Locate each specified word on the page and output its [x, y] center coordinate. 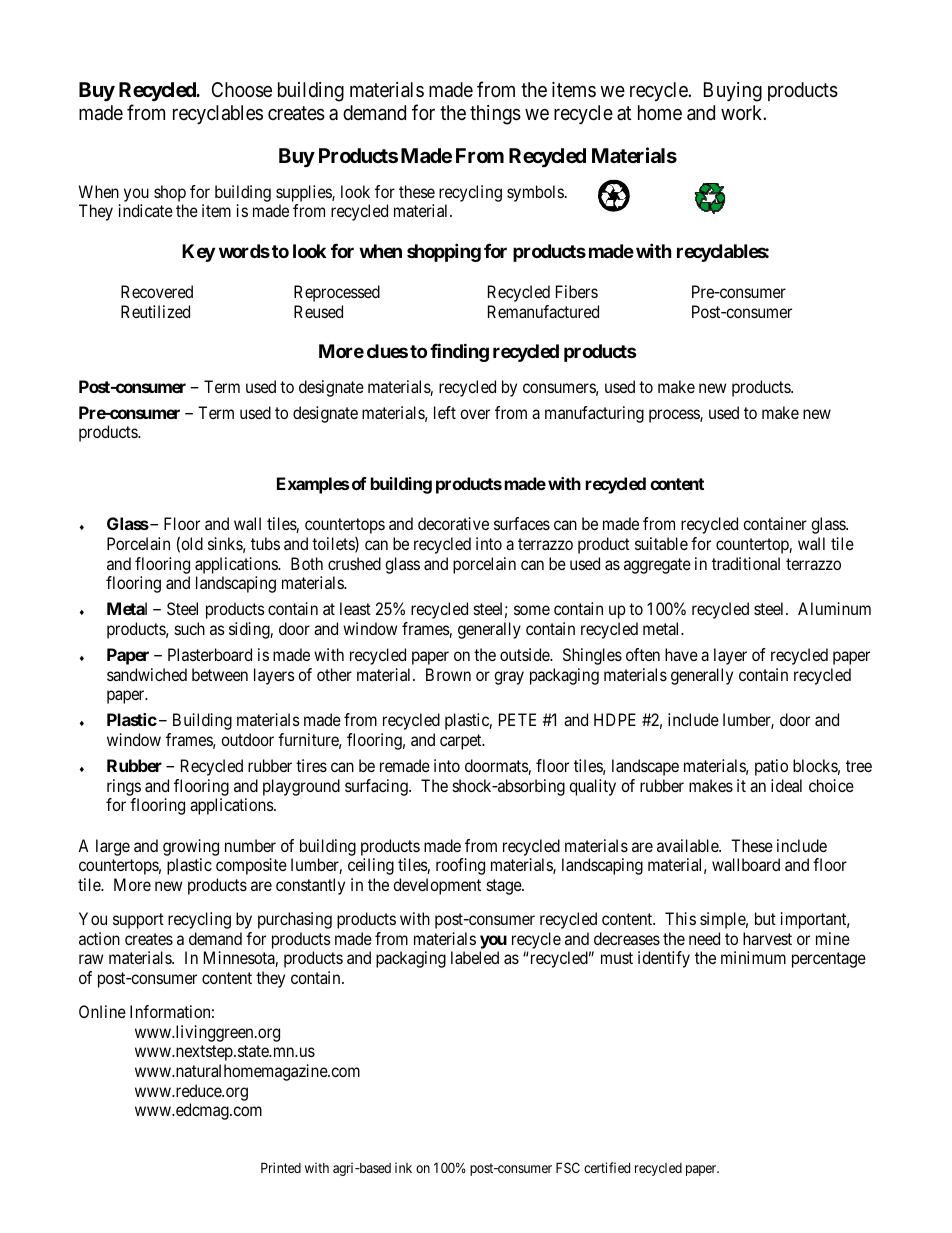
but [765, 918]
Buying [733, 92]
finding [459, 353]
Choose [242, 90]
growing [191, 847]
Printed [281, 1167]
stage [505, 887]
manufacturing [594, 414]
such [190, 628]
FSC [568, 1167]
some [532, 610]
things [495, 115]
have [681, 654]
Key [198, 253]
